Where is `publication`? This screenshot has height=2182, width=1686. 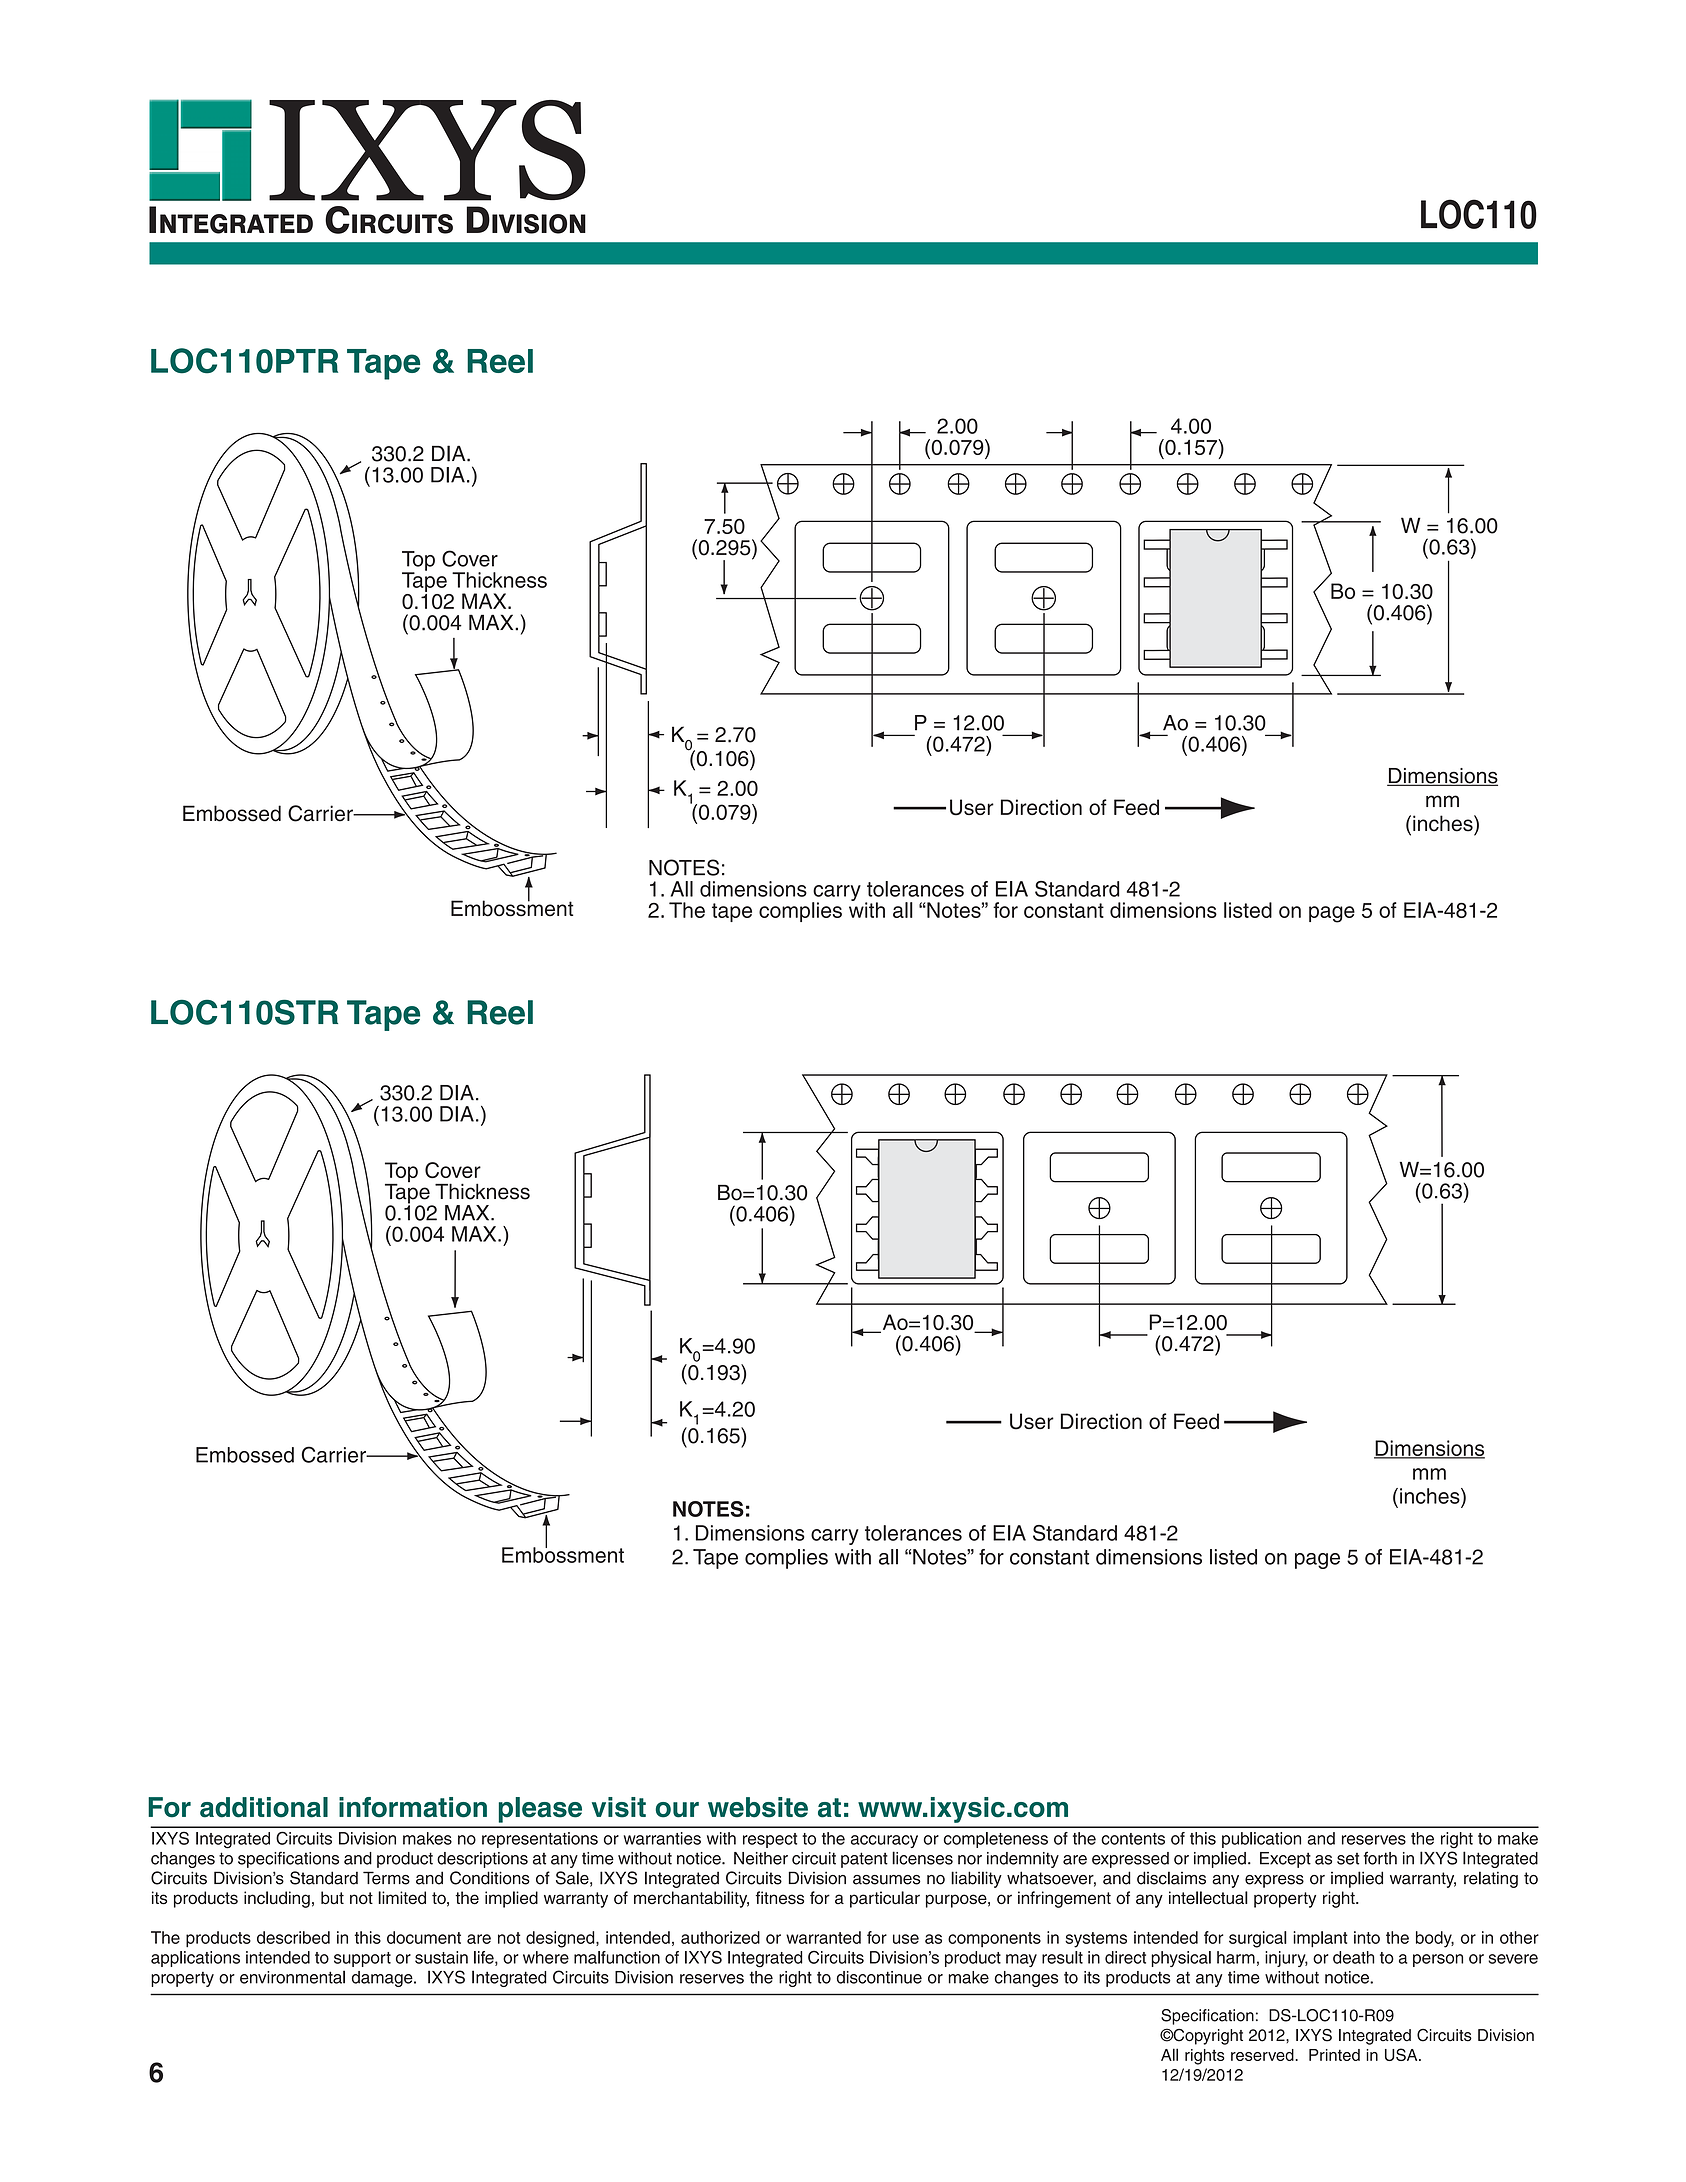 publication is located at coordinates (1261, 1840).
